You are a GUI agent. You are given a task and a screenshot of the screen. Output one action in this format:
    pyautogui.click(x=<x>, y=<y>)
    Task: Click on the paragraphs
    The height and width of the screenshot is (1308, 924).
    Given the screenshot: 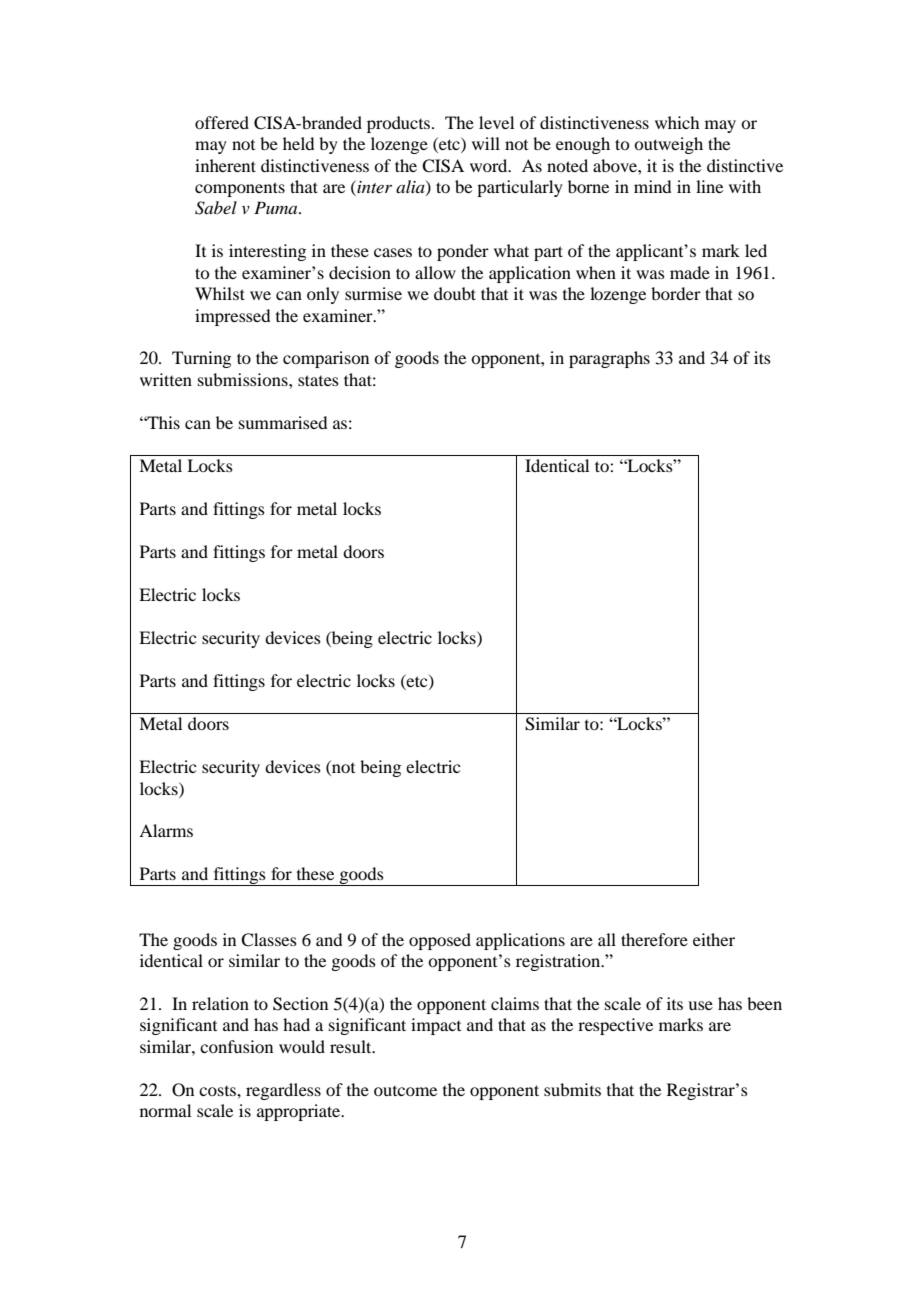 What is the action you would take?
    pyautogui.click(x=609, y=359)
